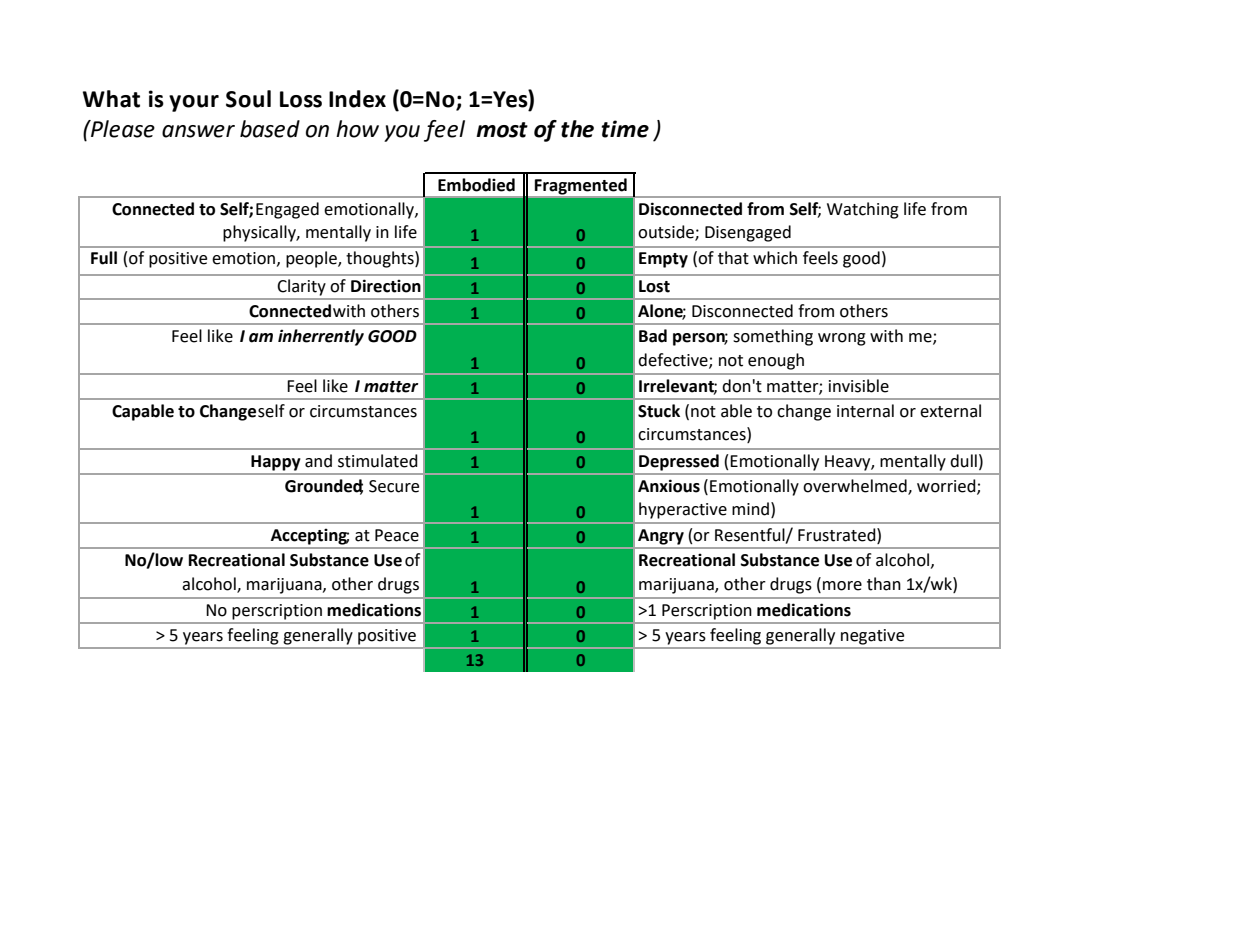 This screenshot has height=952, width=1233. What do you see at coordinates (863, 210) in the screenshot?
I see `Watching` at bounding box center [863, 210].
